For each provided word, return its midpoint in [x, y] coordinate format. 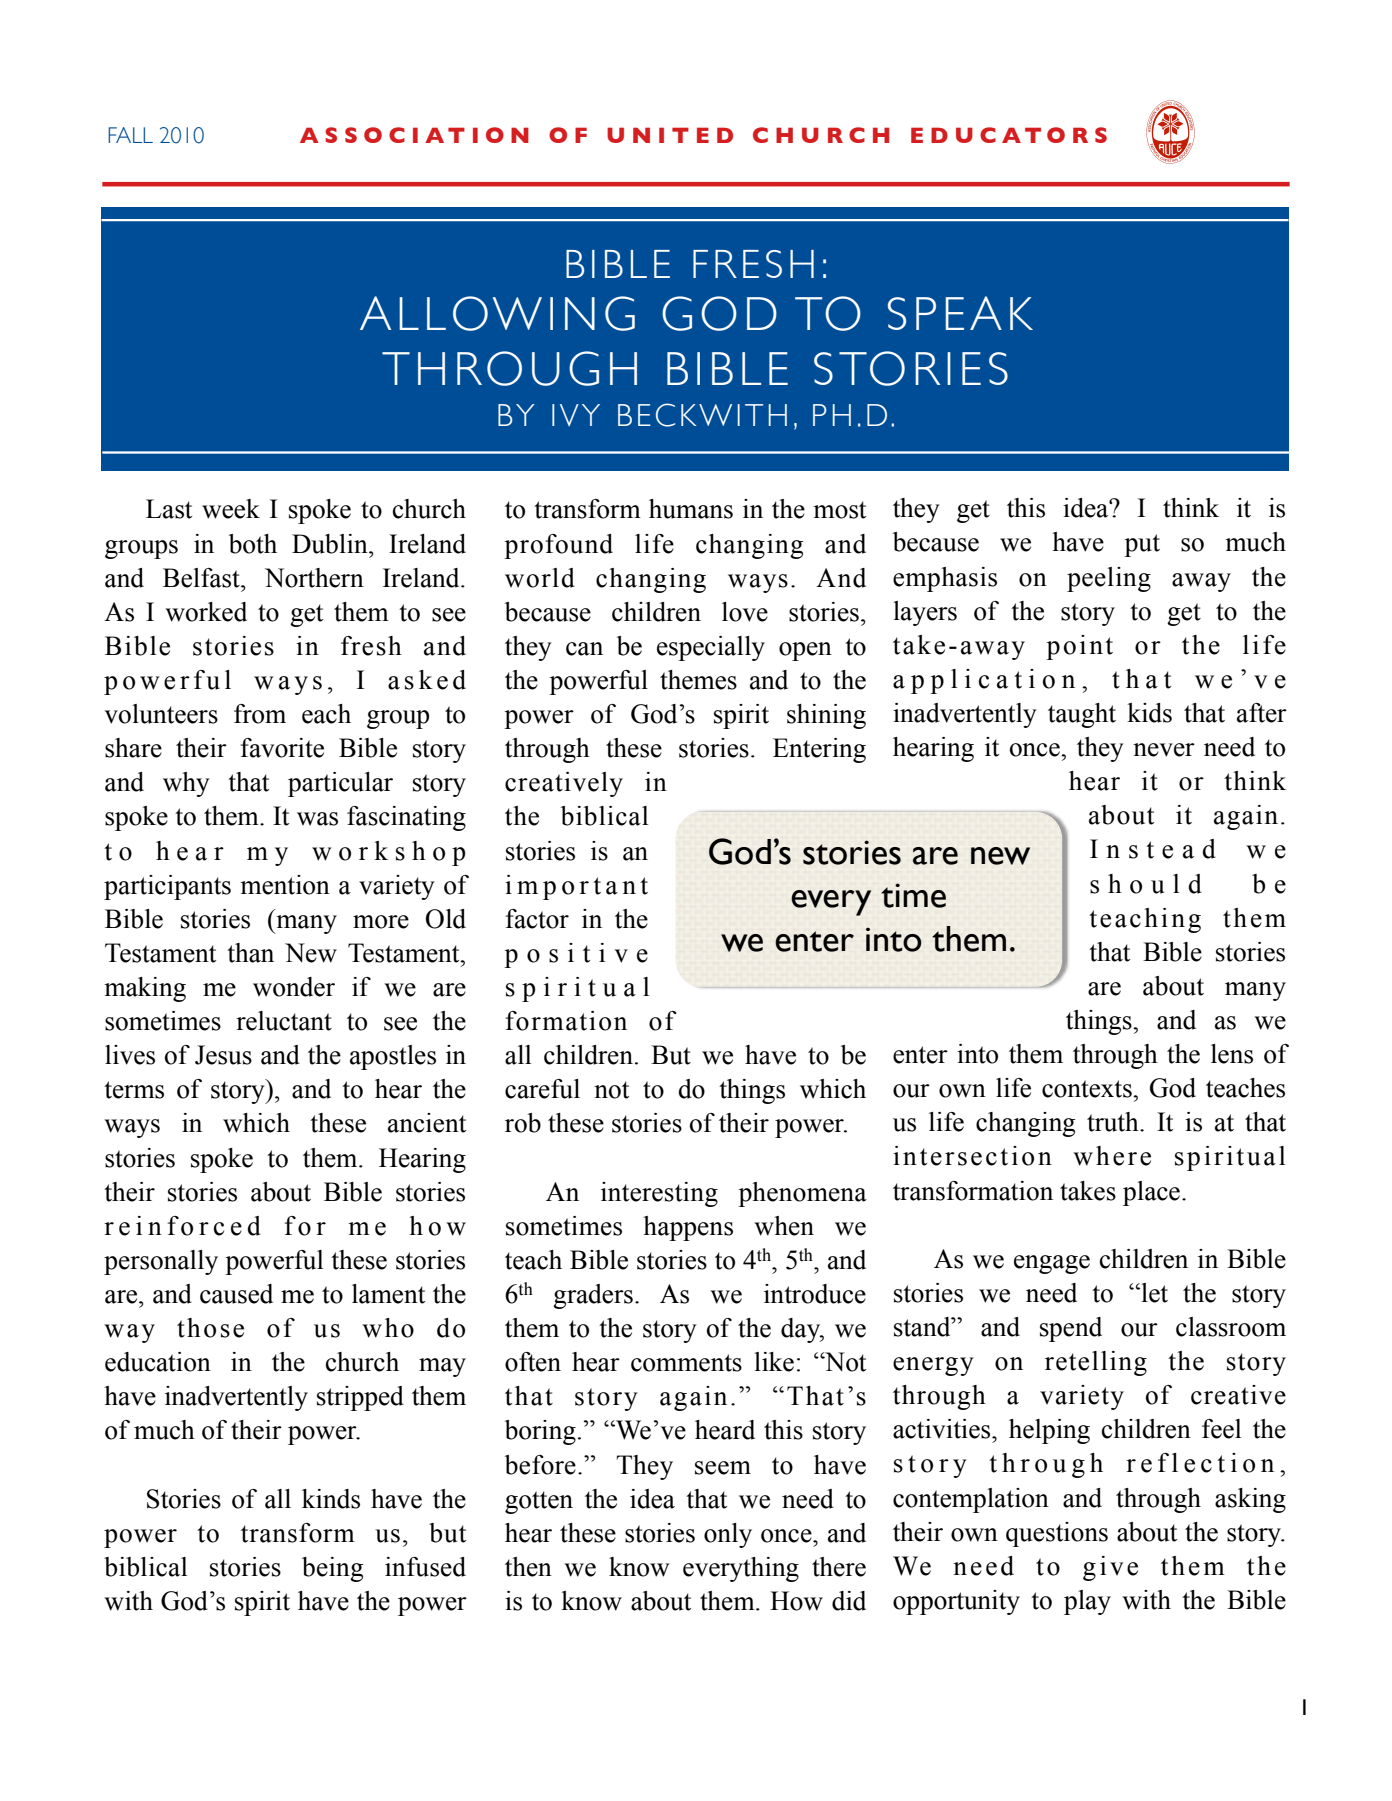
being [332, 1569]
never [1164, 750]
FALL [130, 135]
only [728, 1535]
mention [285, 885]
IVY [576, 415]
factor [537, 919]
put [1142, 545]
